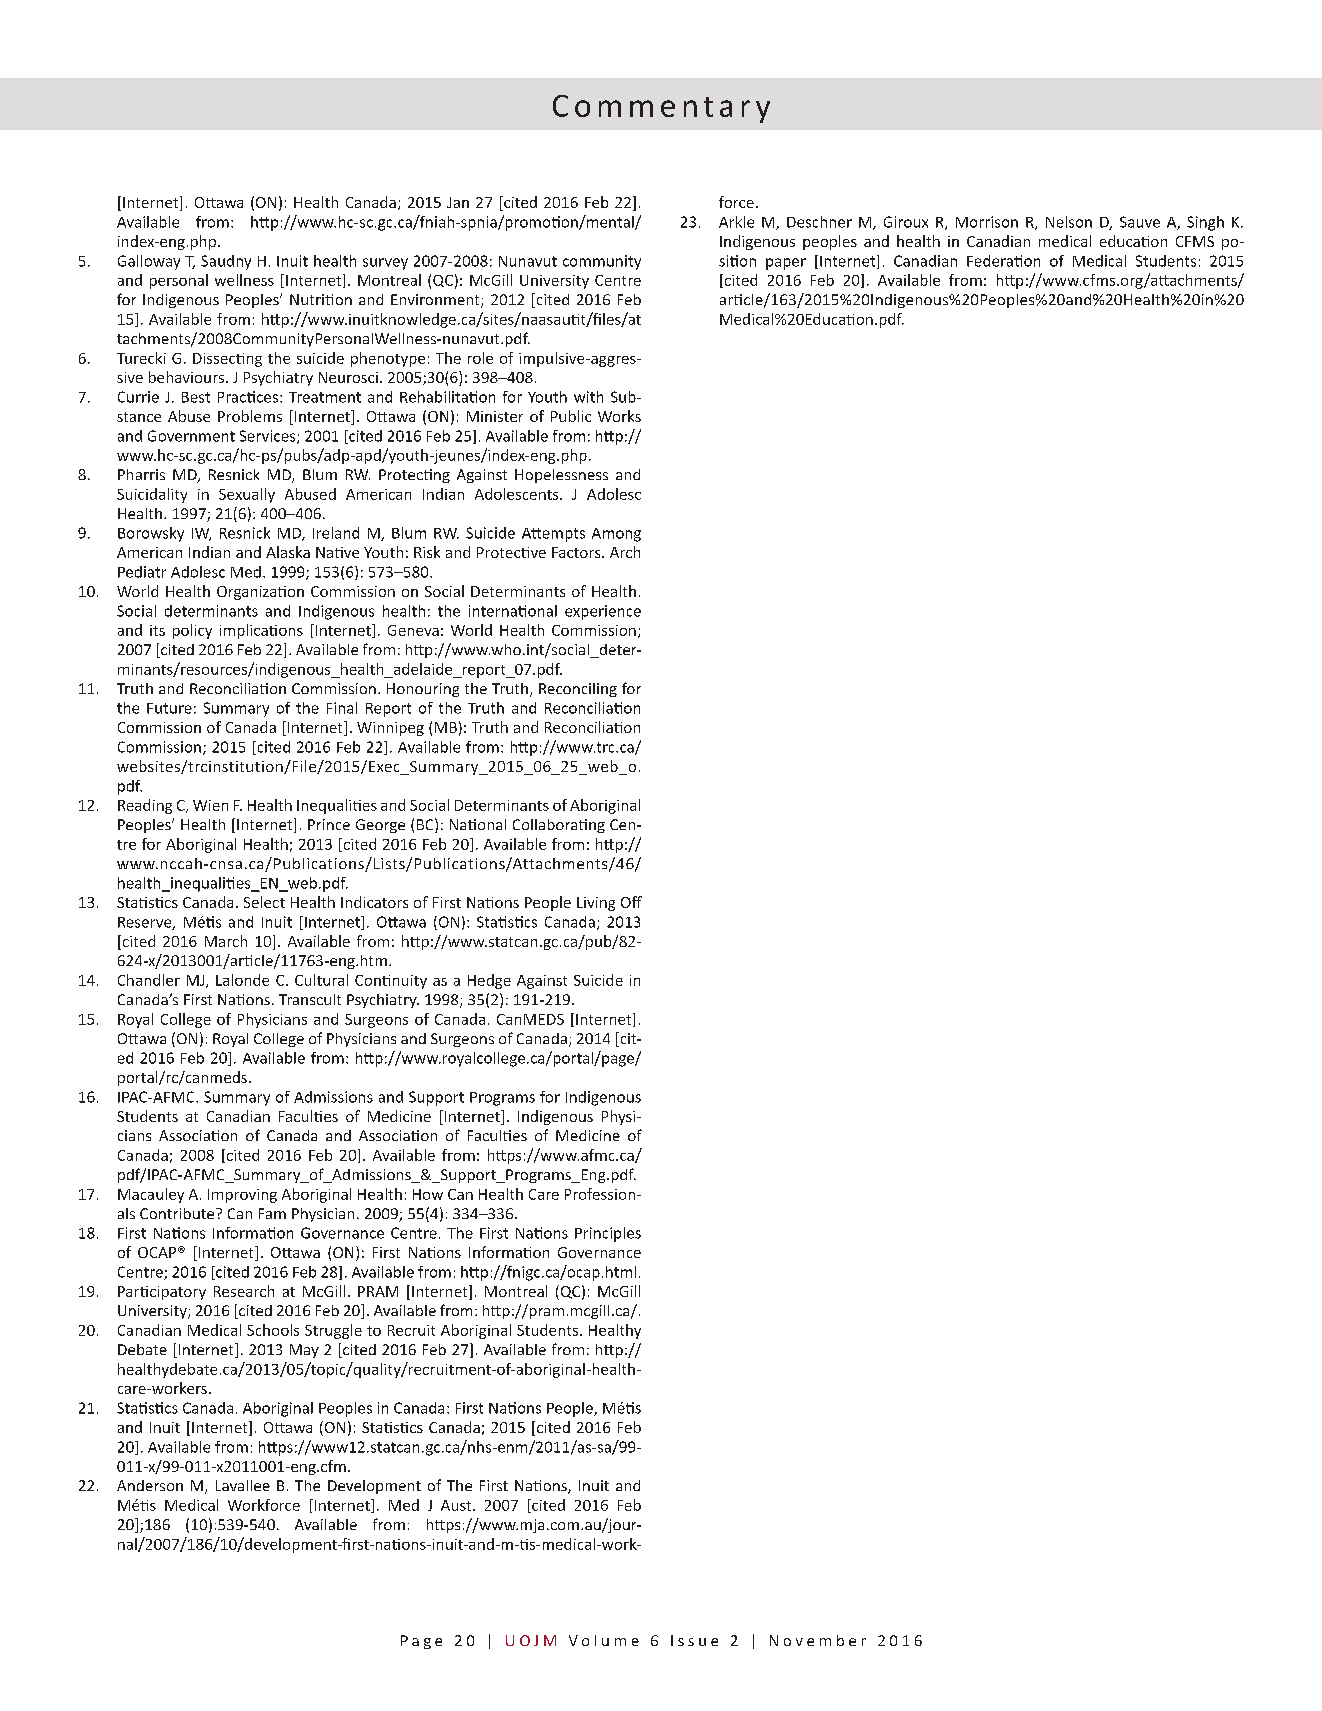  I want to click on Among, so click(616, 535).
